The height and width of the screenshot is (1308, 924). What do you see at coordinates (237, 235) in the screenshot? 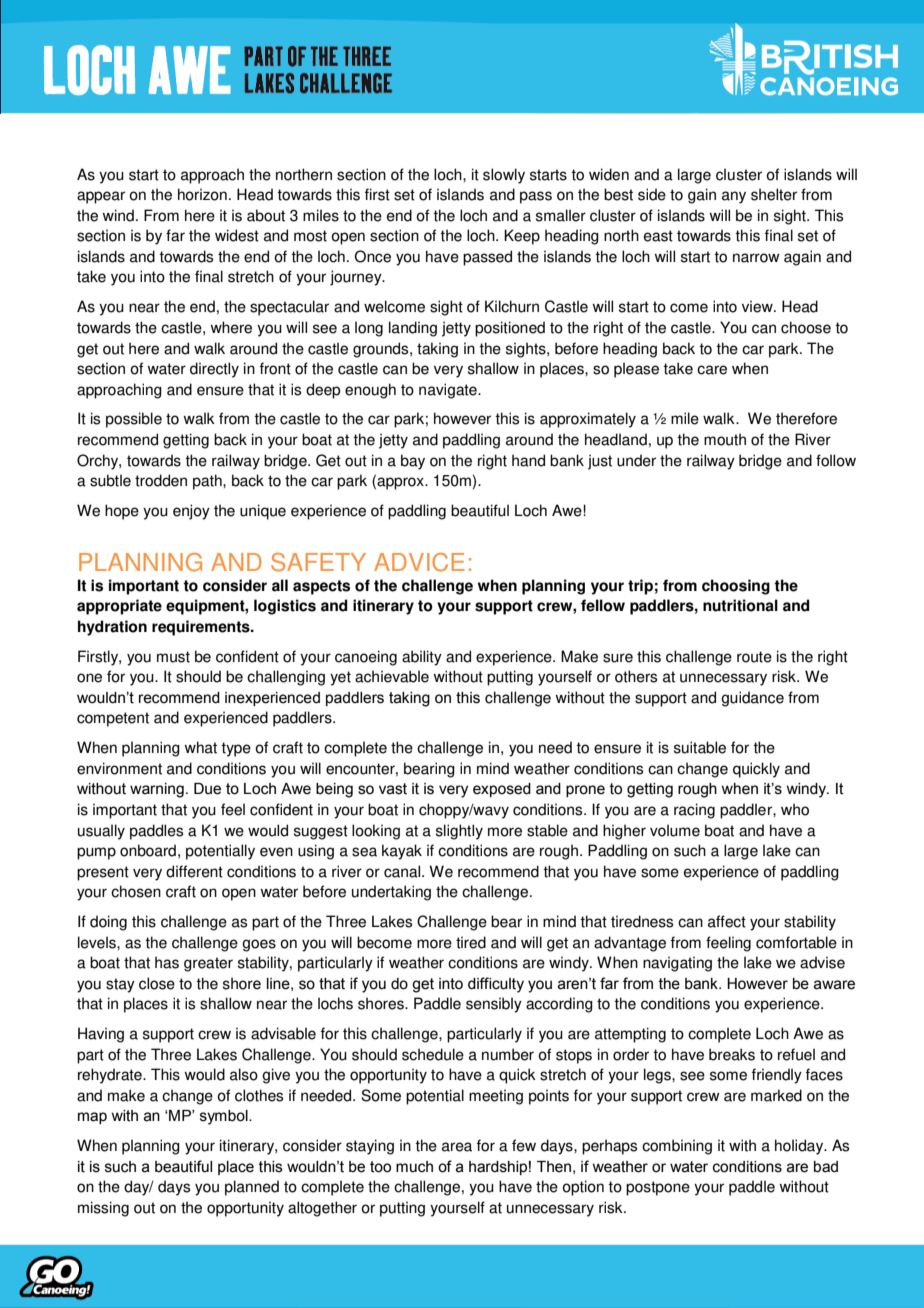
I see `widest` at bounding box center [237, 235].
